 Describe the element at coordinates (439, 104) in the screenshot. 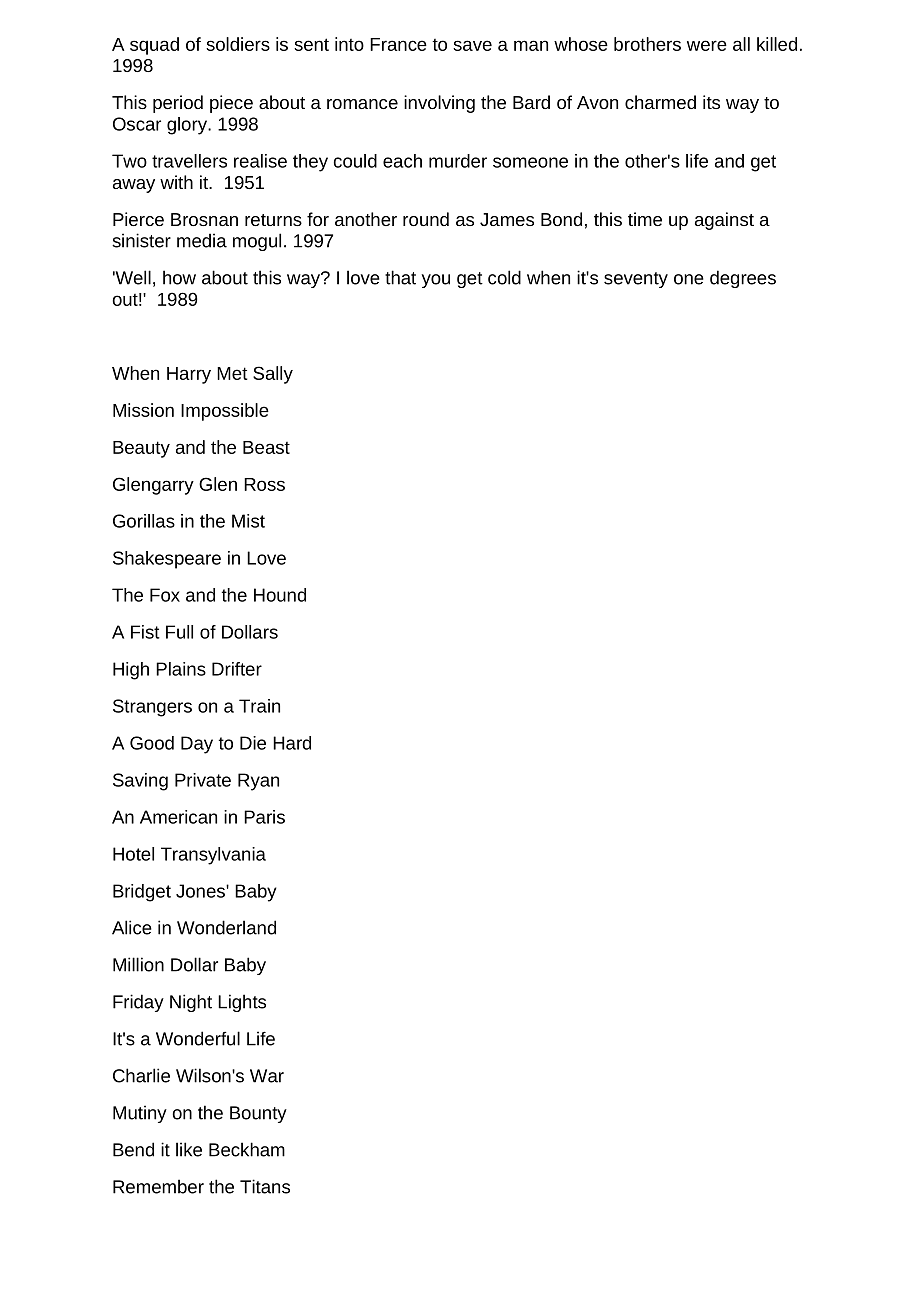

I see `involving` at that location.
